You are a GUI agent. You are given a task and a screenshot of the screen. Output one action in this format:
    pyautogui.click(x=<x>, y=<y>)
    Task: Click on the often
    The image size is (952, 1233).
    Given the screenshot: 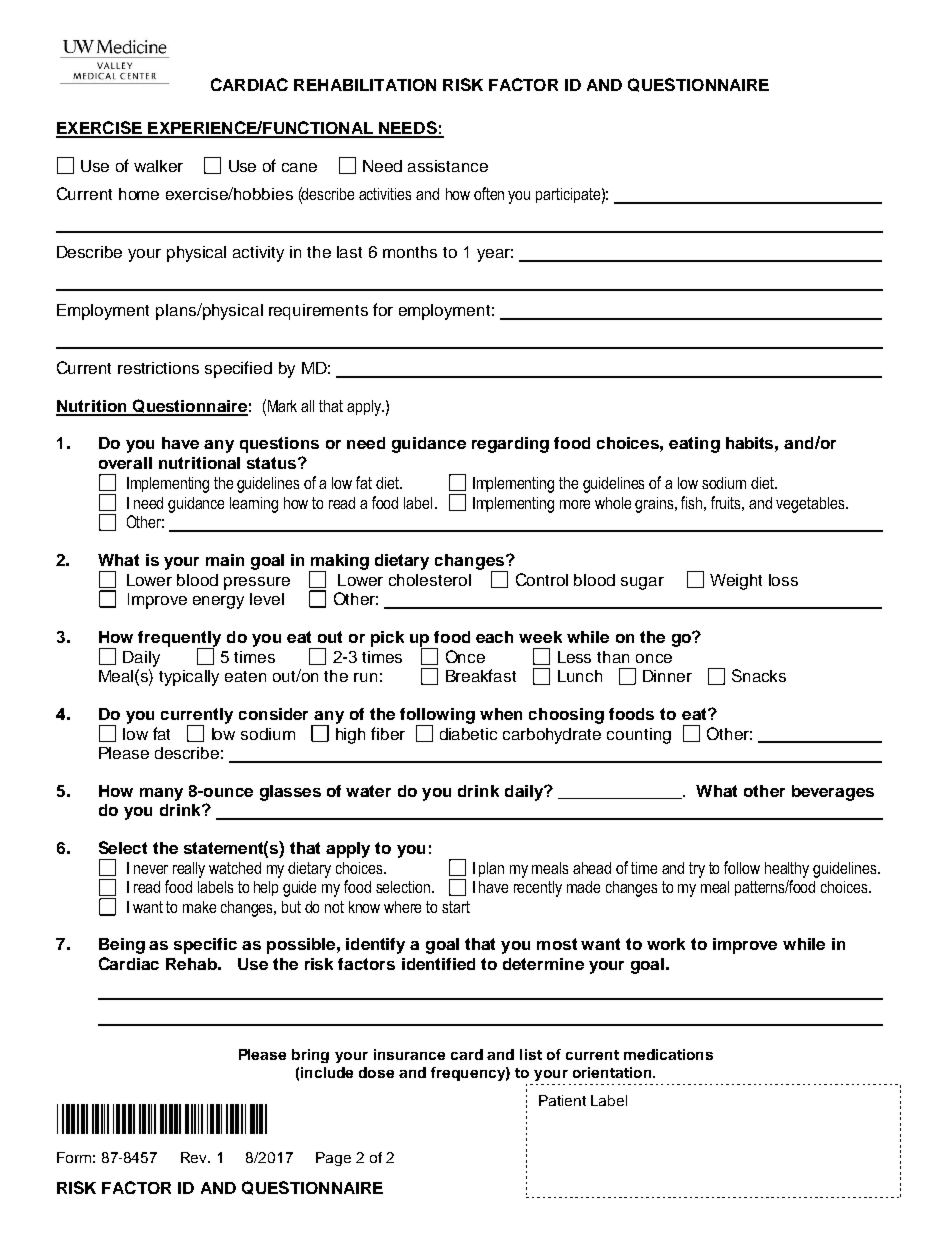 What is the action you would take?
    pyautogui.click(x=489, y=193)
